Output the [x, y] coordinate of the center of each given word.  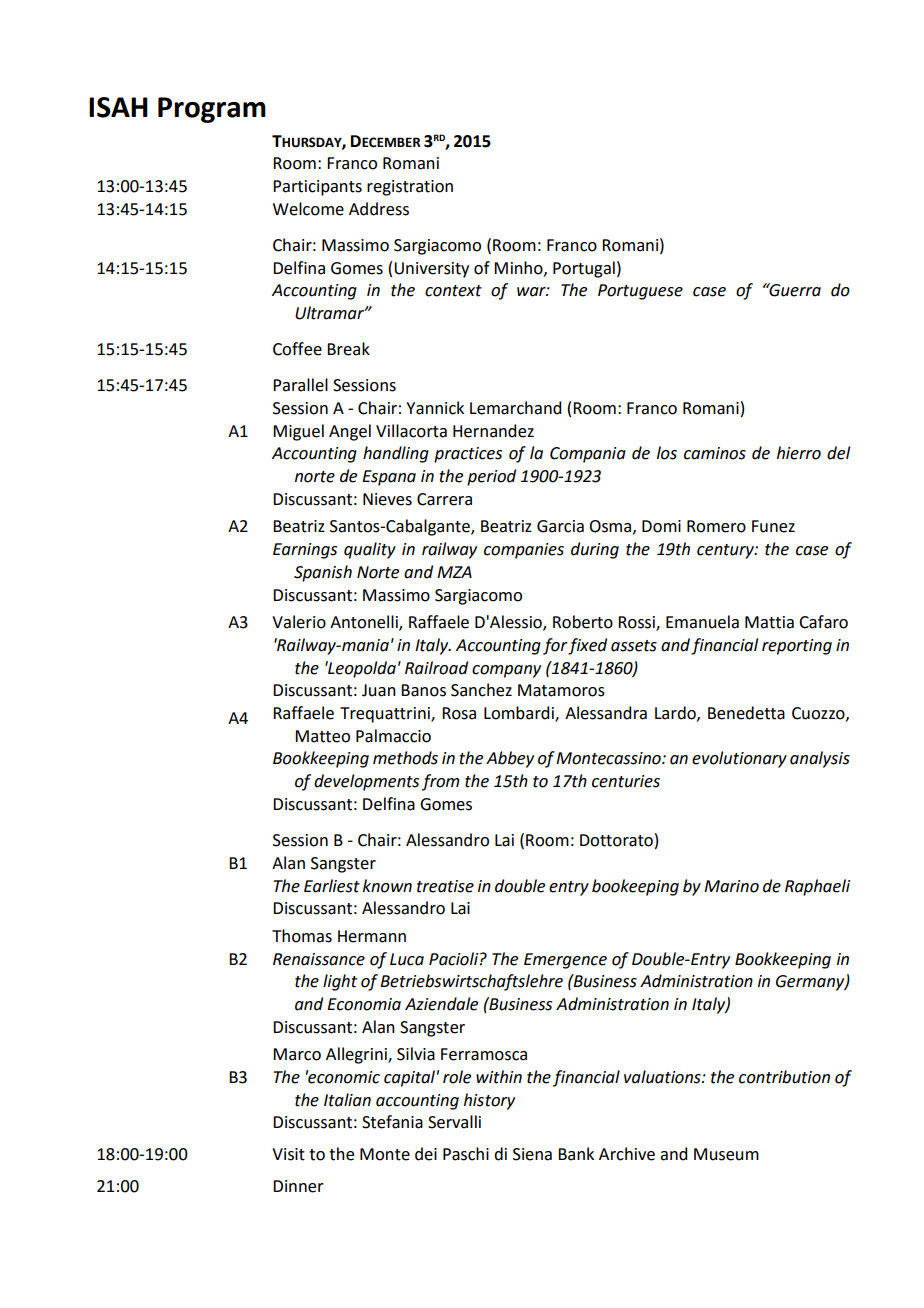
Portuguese [640, 292]
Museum [726, 1154]
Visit [288, 1154]
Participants [317, 188]
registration [410, 188]
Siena [532, 1154]
